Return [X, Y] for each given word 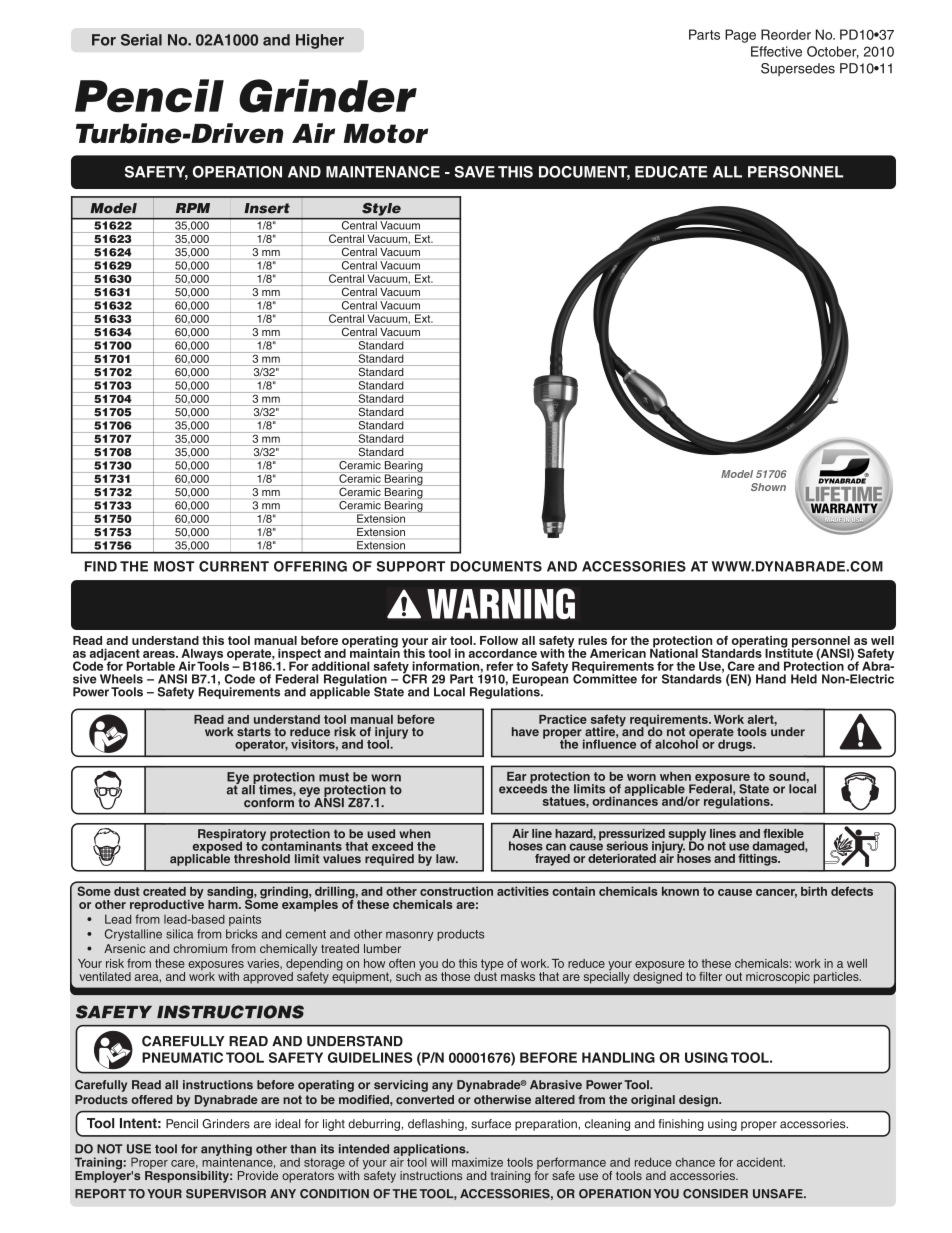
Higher [320, 41]
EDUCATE [671, 172]
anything [226, 1151]
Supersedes [798, 69]
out [733, 976]
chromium [200, 948]
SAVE [475, 172]
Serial [141, 40]
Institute [789, 652]
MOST [174, 566]
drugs [736, 745]
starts [254, 732]
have [525, 732]
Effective [776, 51]
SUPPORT [411, 566]
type [491, 966]
